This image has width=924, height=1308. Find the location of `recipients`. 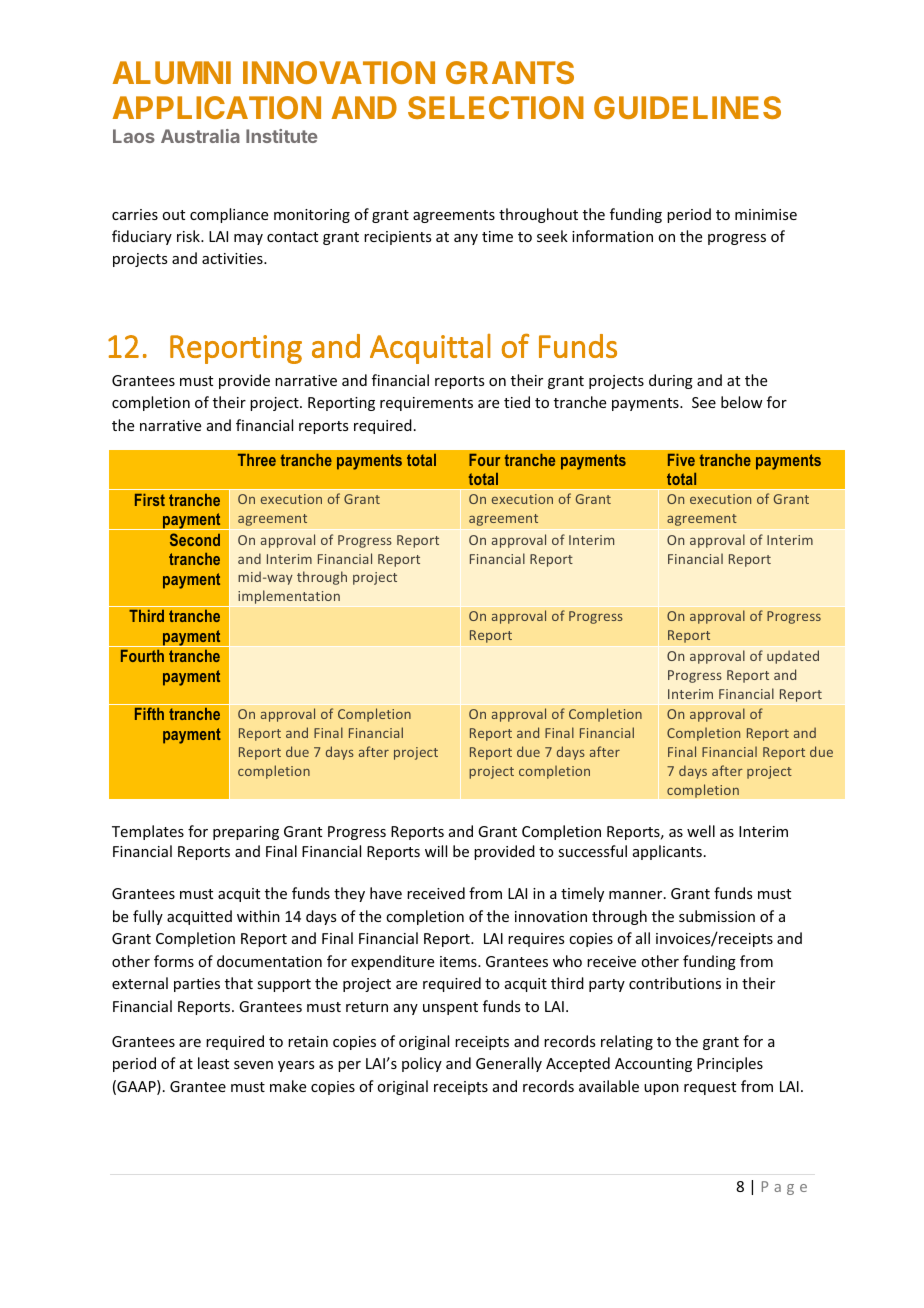

recipients is located at coordinates (397, 238).
